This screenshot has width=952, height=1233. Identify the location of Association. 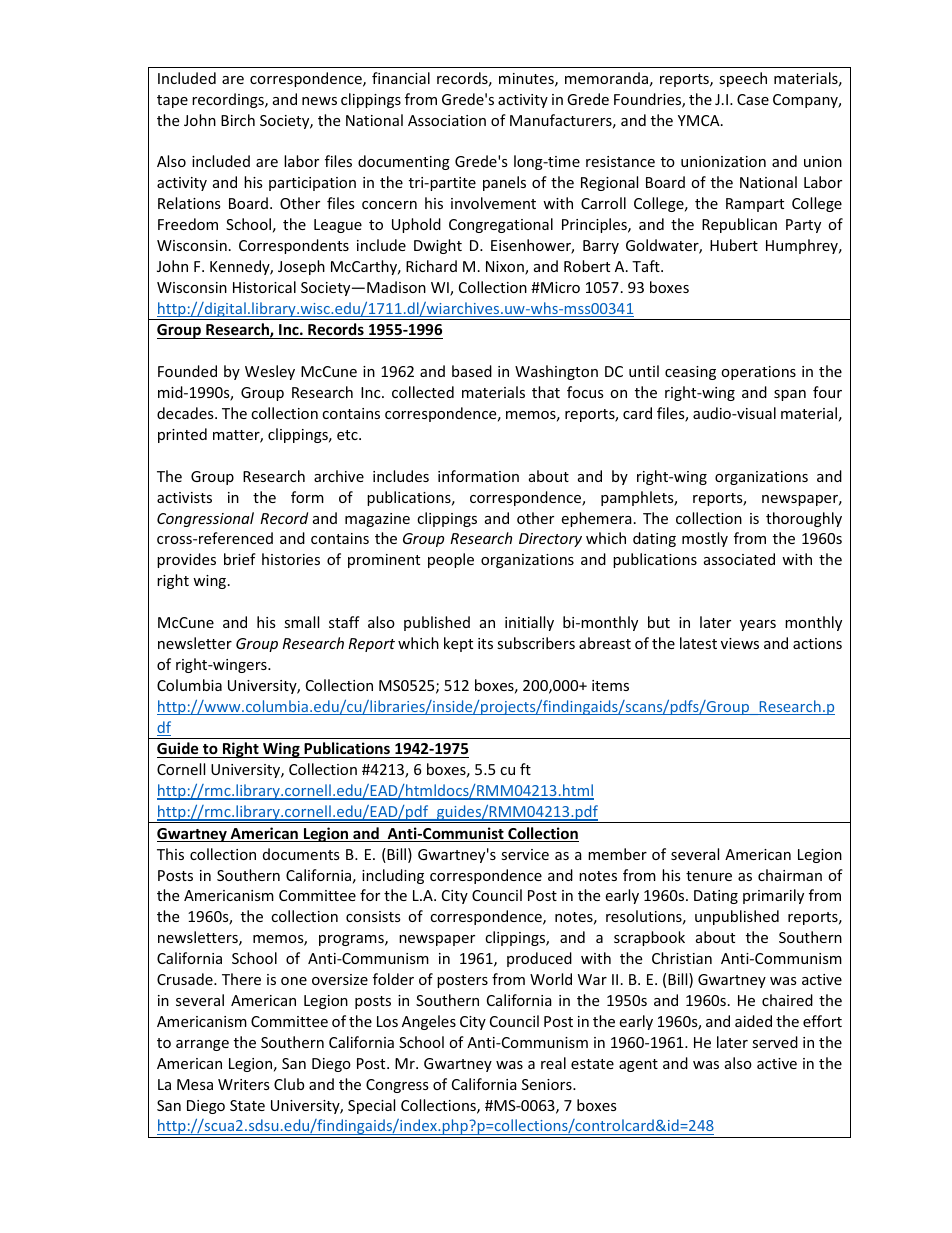
(447, 120).
